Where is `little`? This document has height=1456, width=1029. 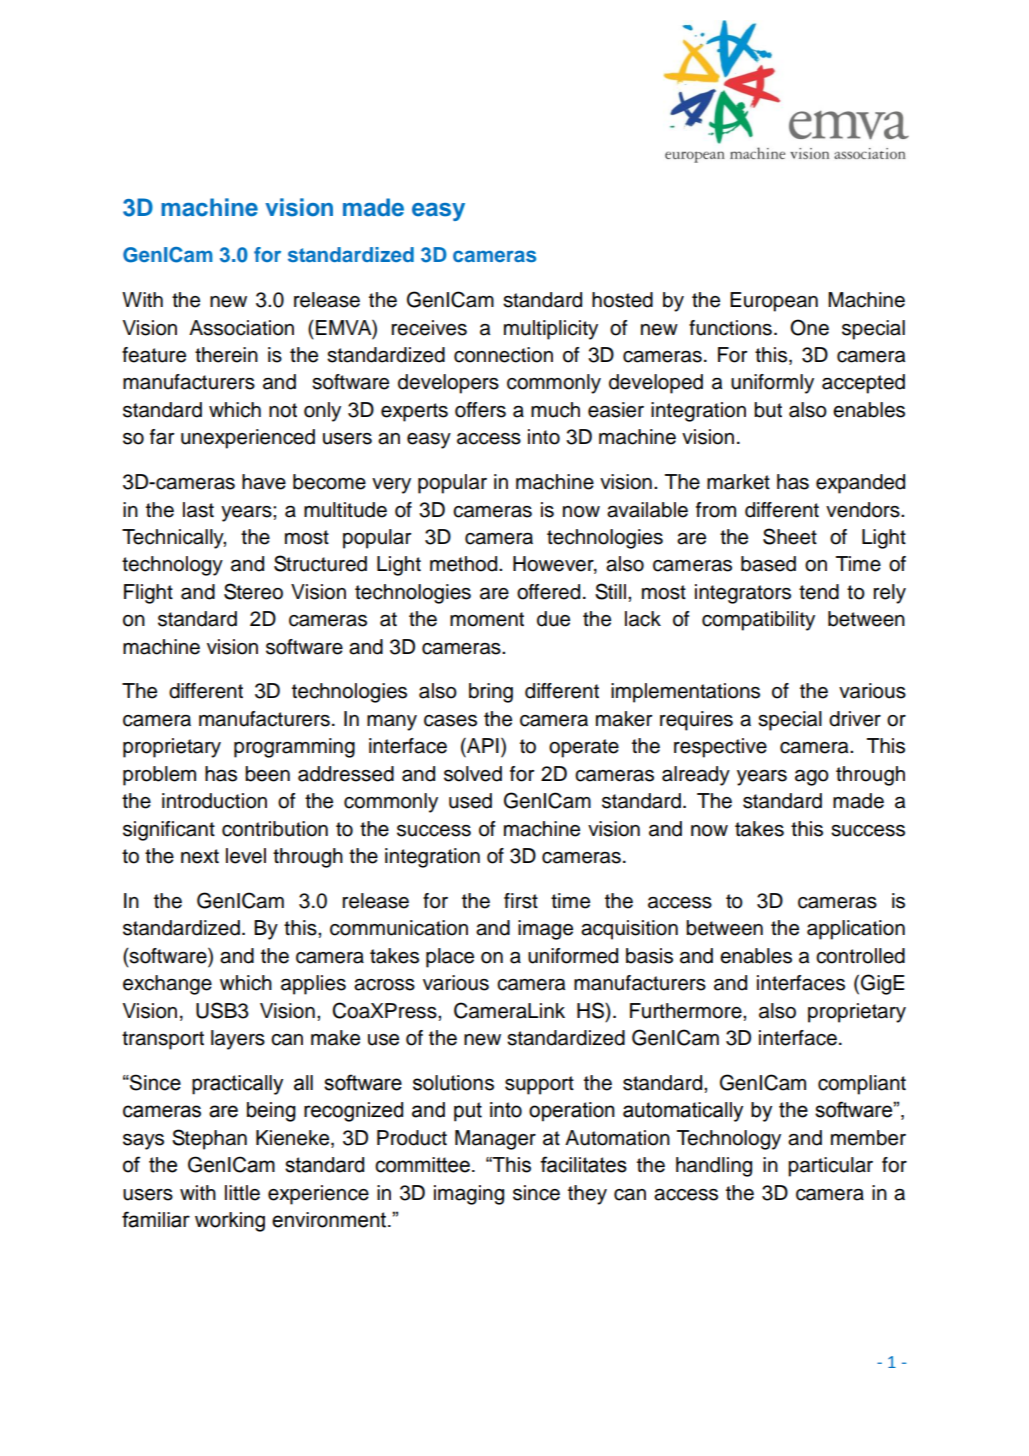 little is located at coordinates (242, 1193).
